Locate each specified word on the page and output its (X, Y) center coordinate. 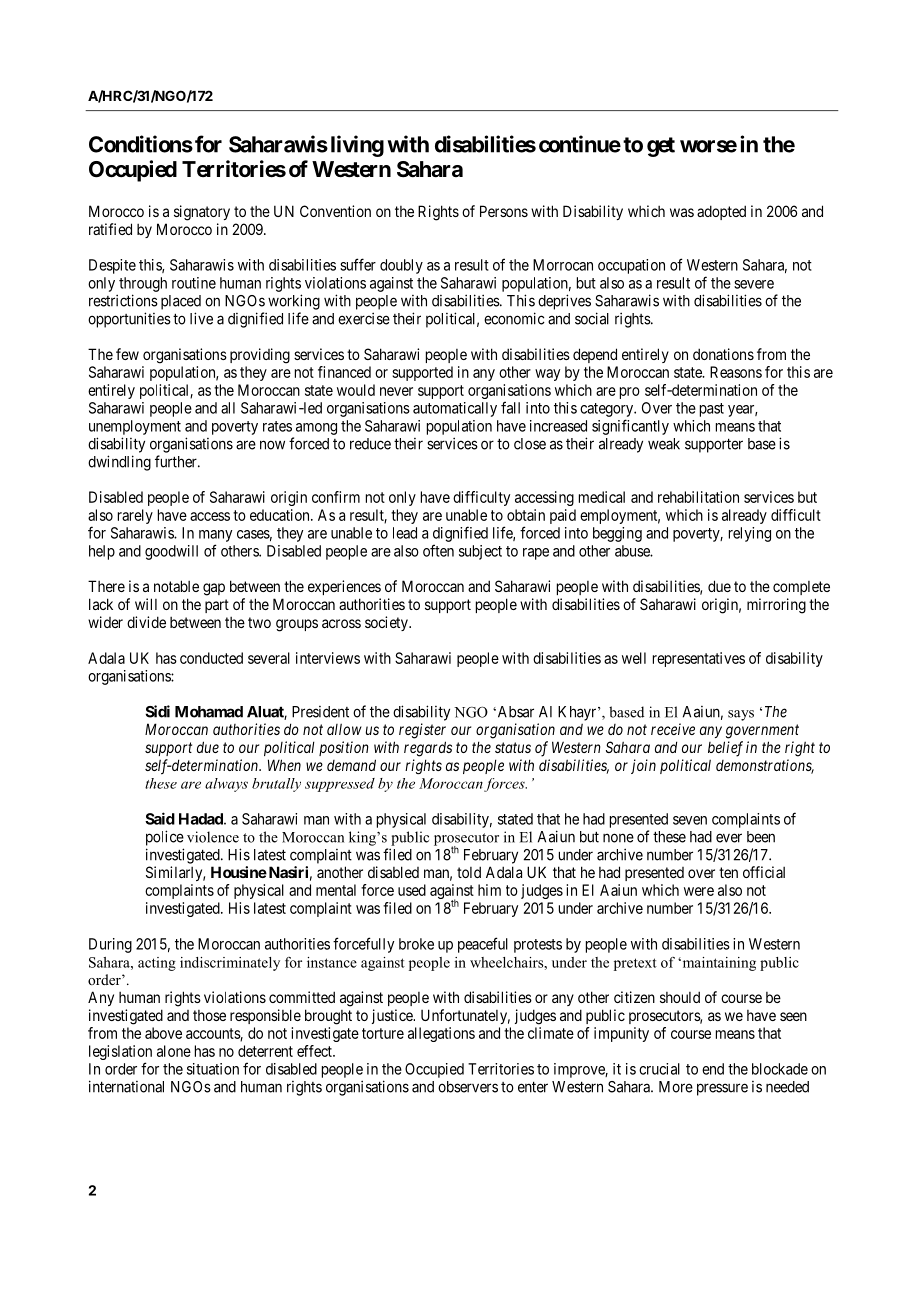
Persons (504, 211)
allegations (441, 1034)
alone (174, 1051)
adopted (721, 212)
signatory (202, 213)
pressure (722, 1089)
